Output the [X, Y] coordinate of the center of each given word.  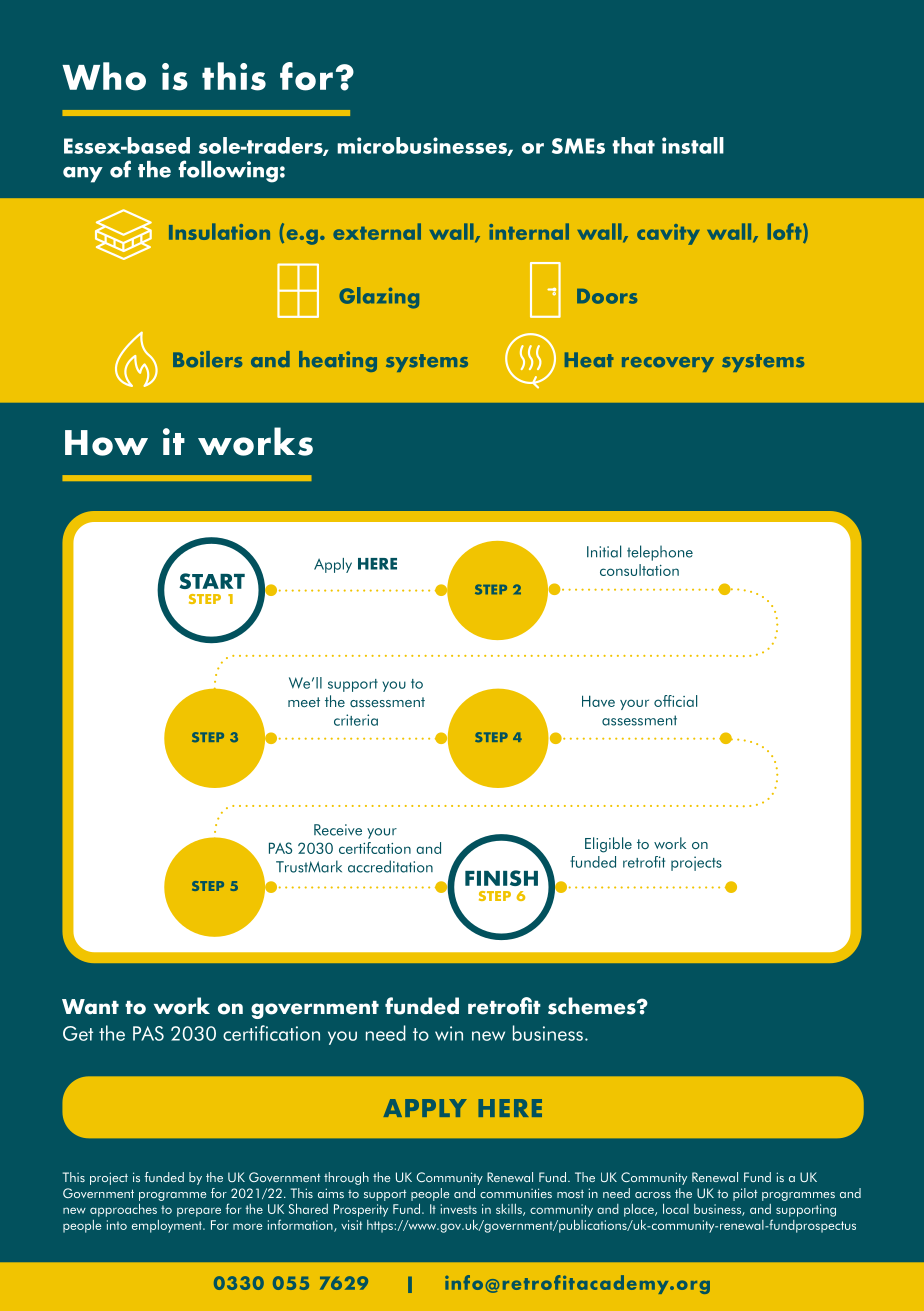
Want [90, 1007]
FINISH [501, 878]
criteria [356, 720]
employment [168, 1226]
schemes [593, 1006]
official [675, 701]
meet [304, 702]
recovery [668, 364]
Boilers [207, 359]
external [377, 231]
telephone [660, 553]
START [212, 581]
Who [104, 76]
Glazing [379, 298]
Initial [604, 551]
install [693, 145]
